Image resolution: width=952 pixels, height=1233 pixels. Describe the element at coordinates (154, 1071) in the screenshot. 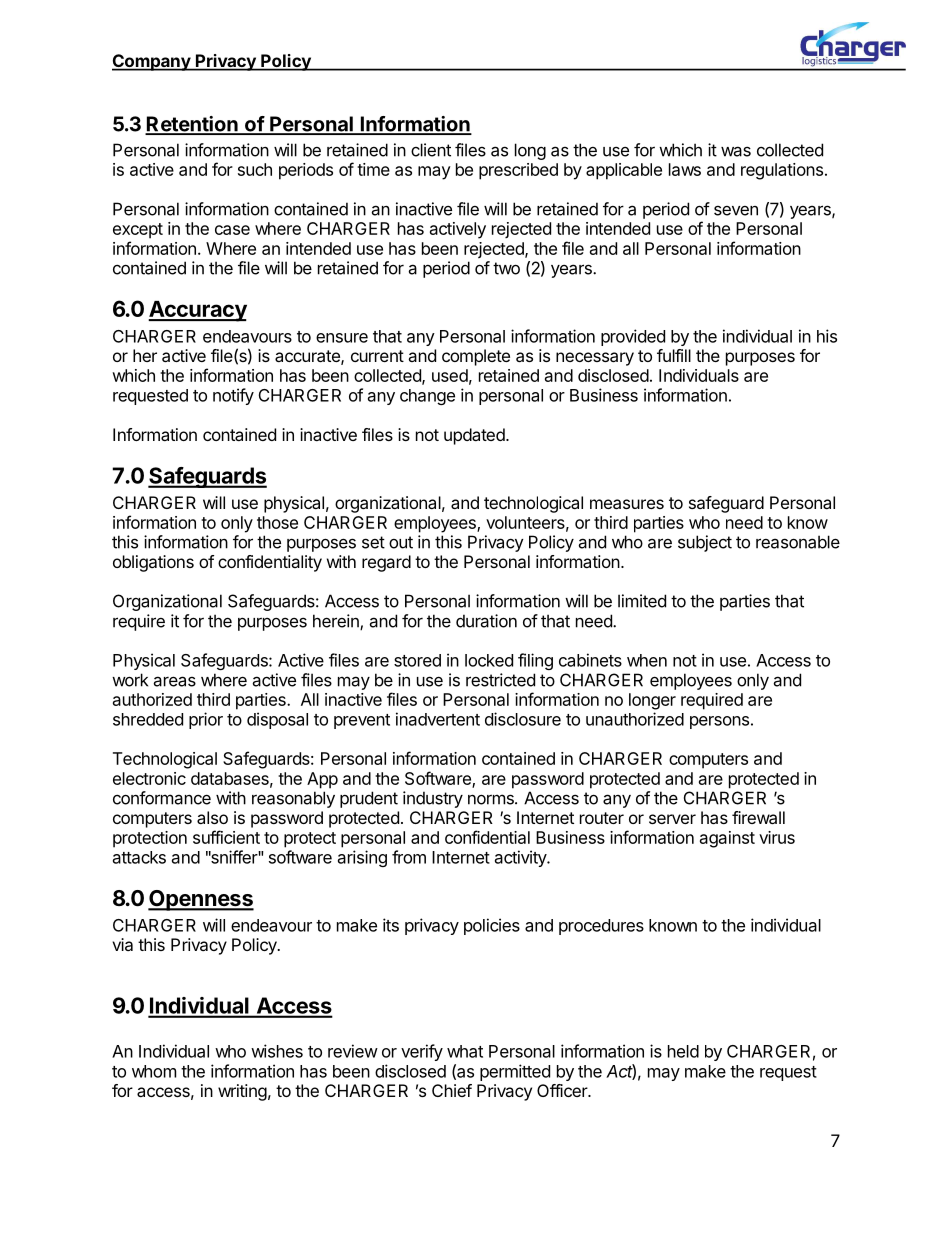

I see `whom` at that location.
